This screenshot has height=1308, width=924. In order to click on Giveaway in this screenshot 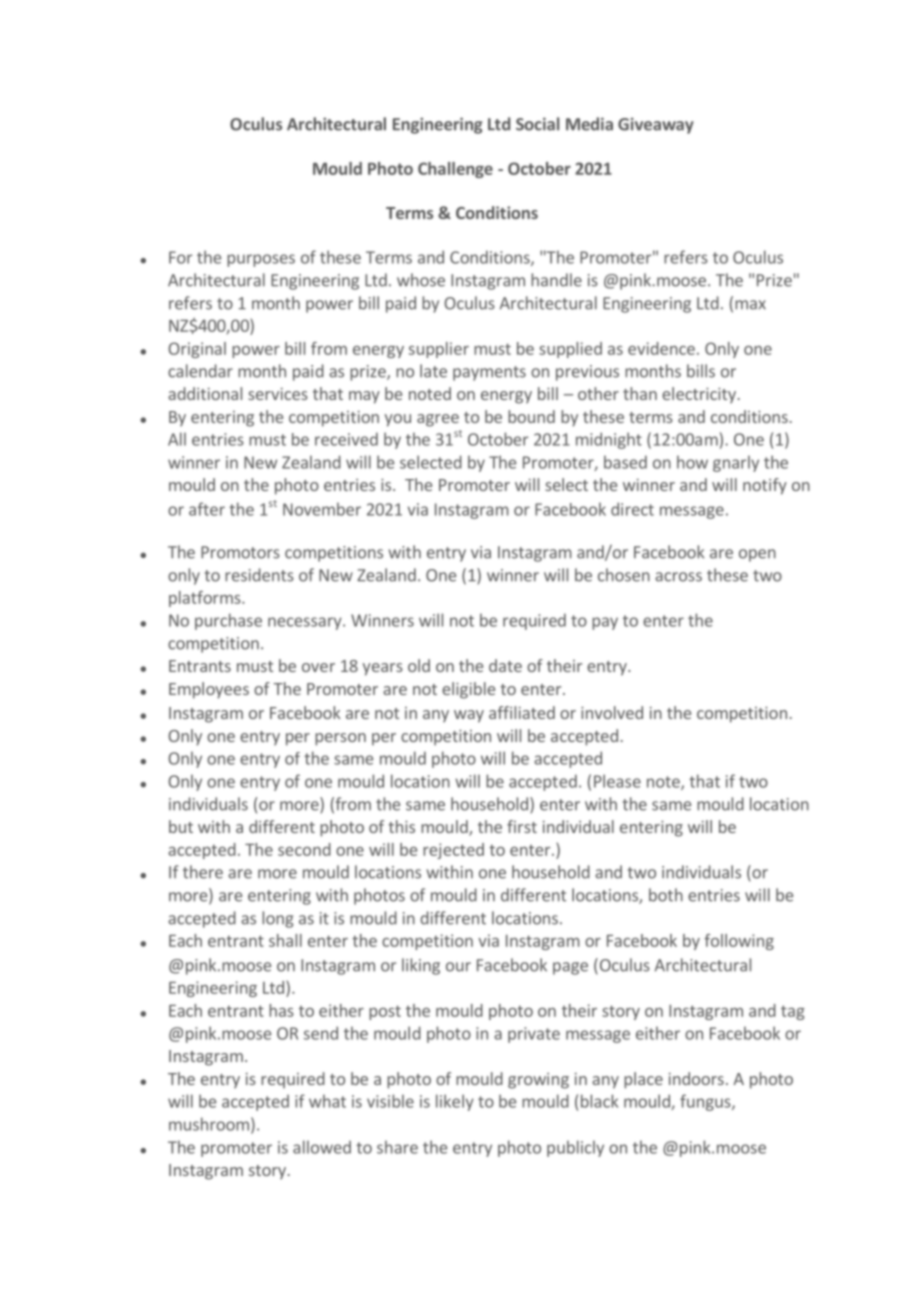, I will do `click(656, 125)`.
